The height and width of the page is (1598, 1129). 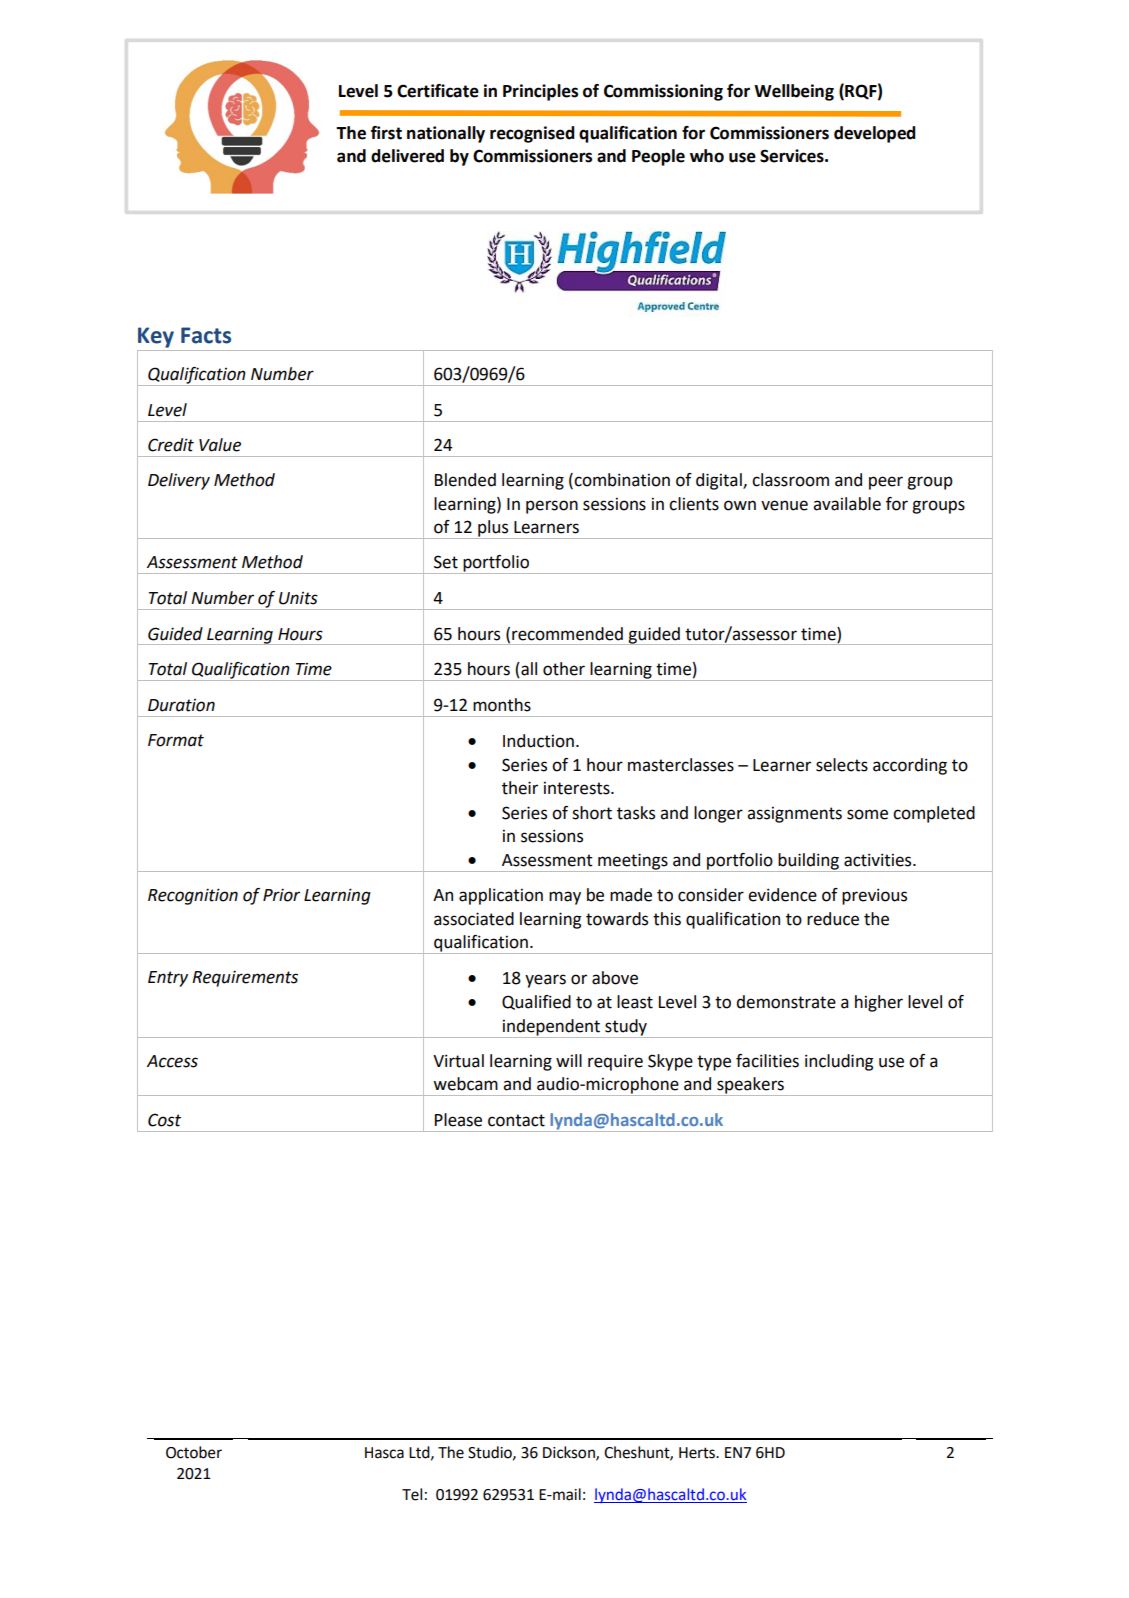 What do you see at coordinates (879, 1003) in the page?
I see `higher` at bounding box center [879, 1003].
